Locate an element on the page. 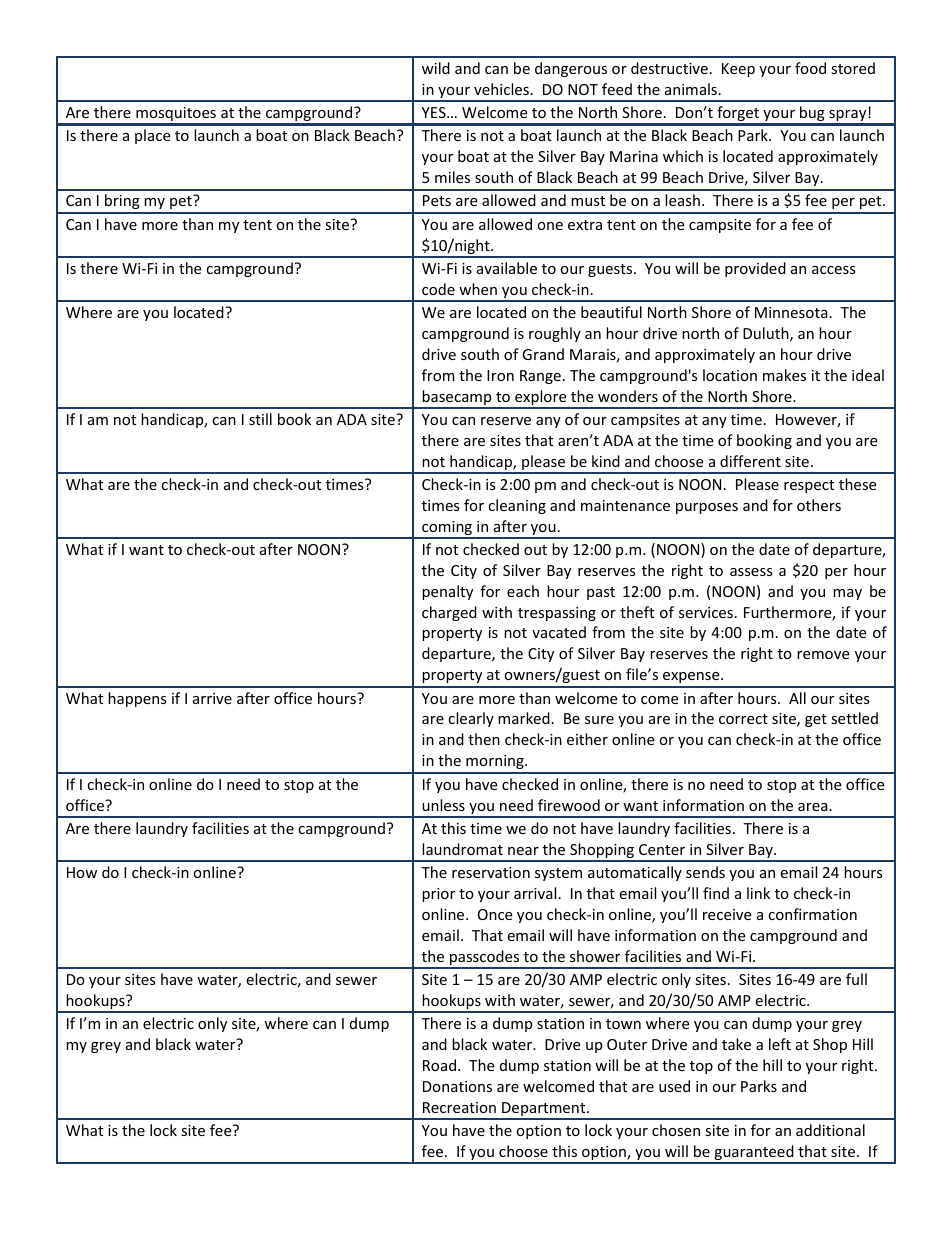 Image resolution: width=952 pixels, height=1233 pixels. charged is located at coordinates (449, 613).
